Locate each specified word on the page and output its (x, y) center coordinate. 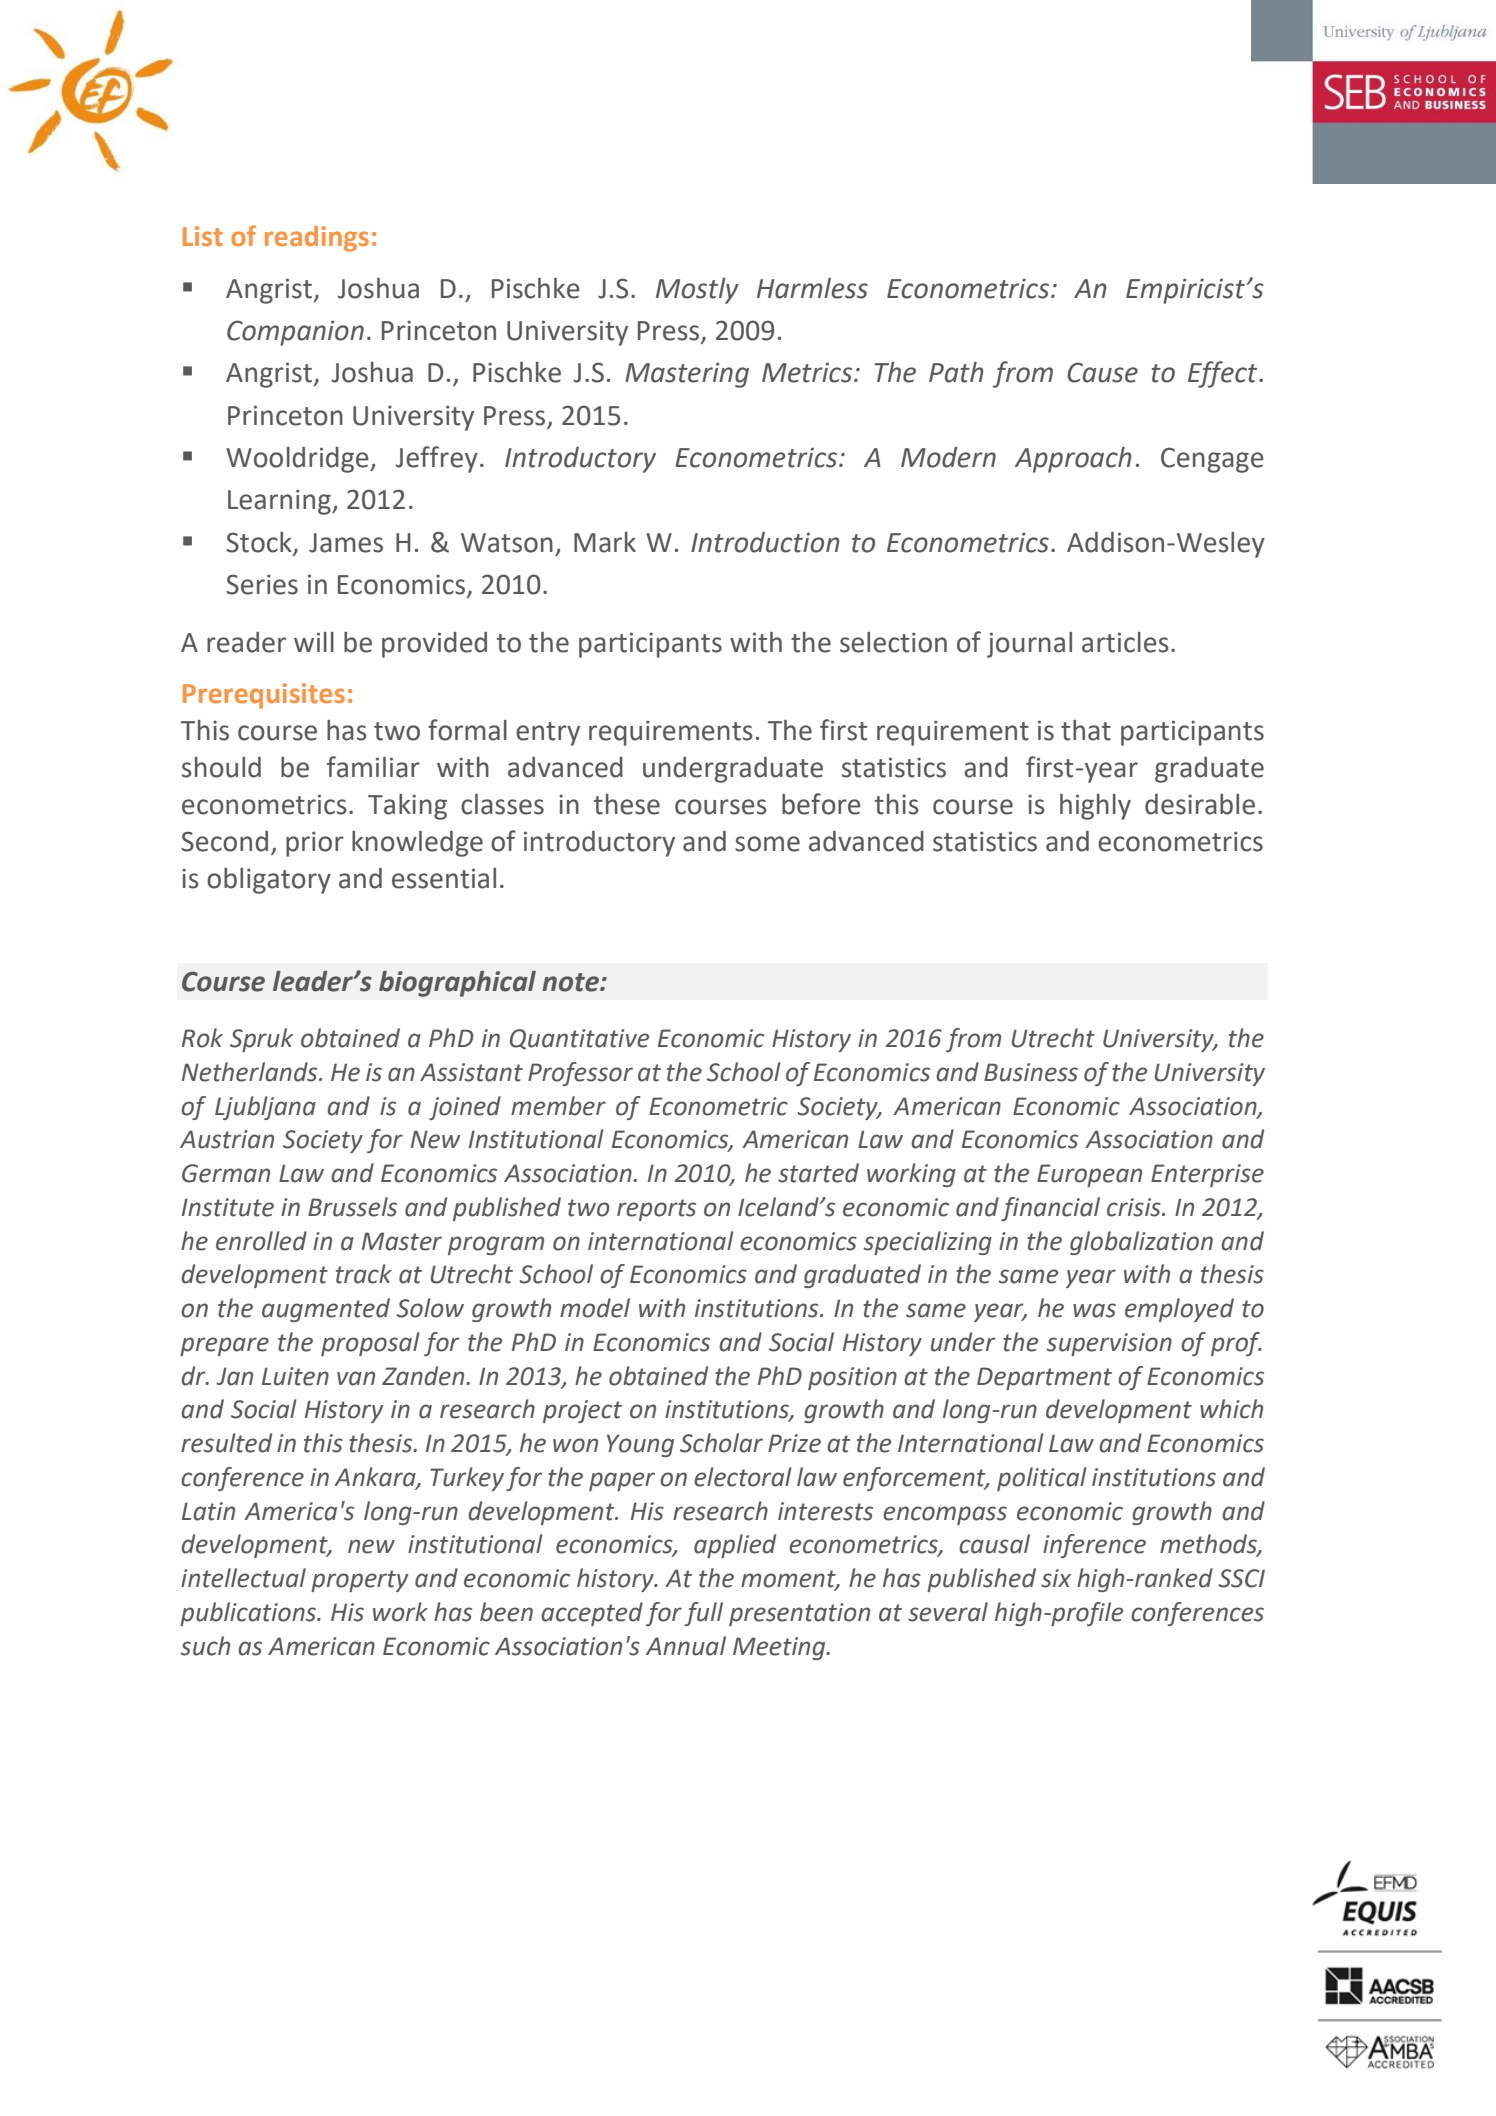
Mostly (697, 291)
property (359, 1581)
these (627, 804)
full (703, 1614)
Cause (1102, 372)
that (1086, 730)
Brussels (352, 1207)
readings (317, 239)
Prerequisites (264, 696)
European (1089, 1175)
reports (656, 1210)
